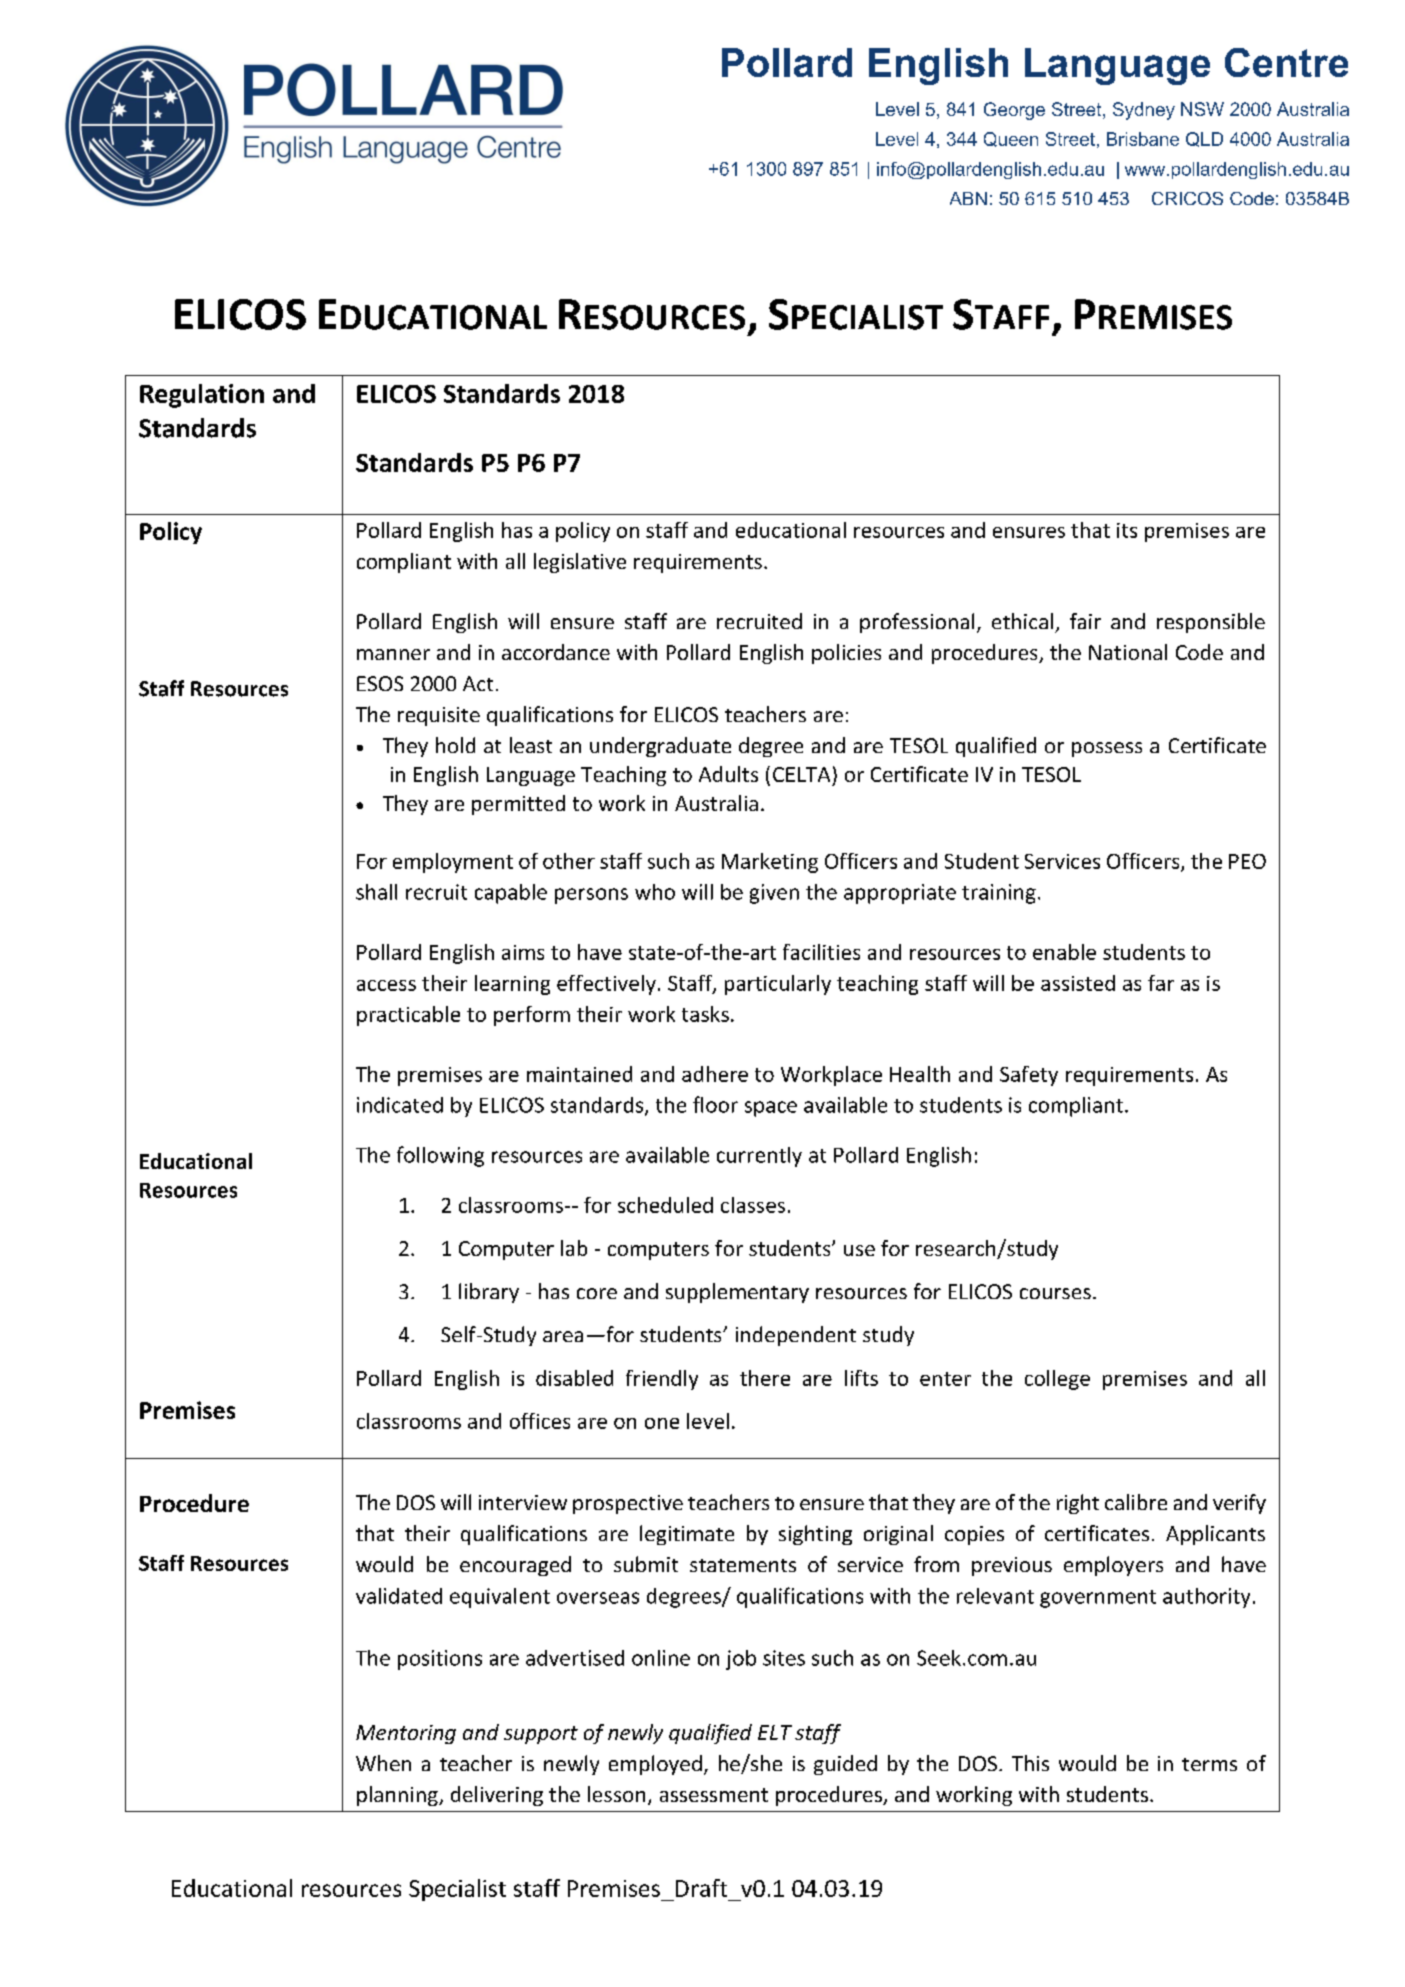 The height and width of the document is (1987, 1405). I want to click on National, so click(1128, 652).
